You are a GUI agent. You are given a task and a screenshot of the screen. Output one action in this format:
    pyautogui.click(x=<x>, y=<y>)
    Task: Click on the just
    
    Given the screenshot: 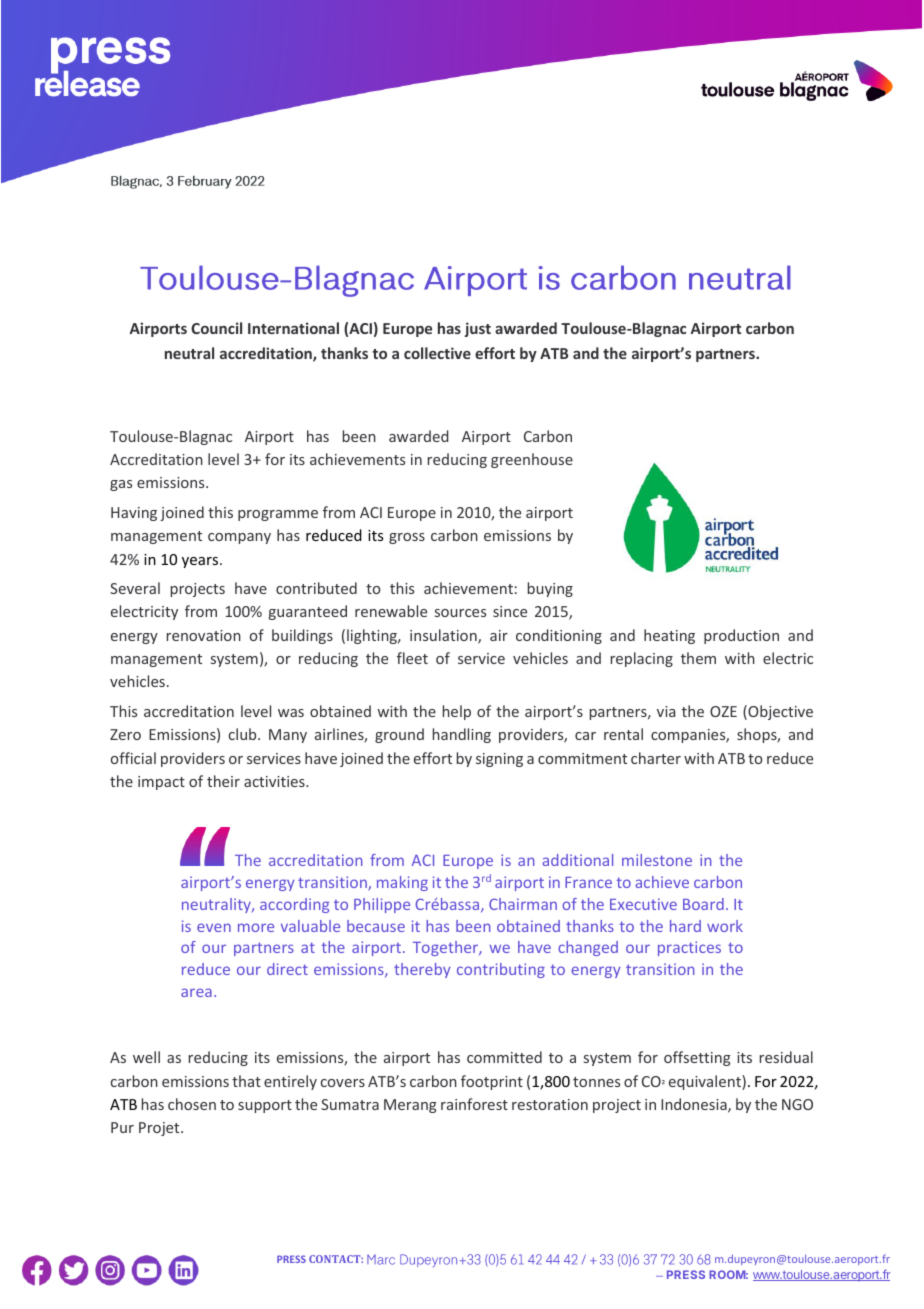 What is the action you would take?
    pyautogui.click(x=477, y=329)
